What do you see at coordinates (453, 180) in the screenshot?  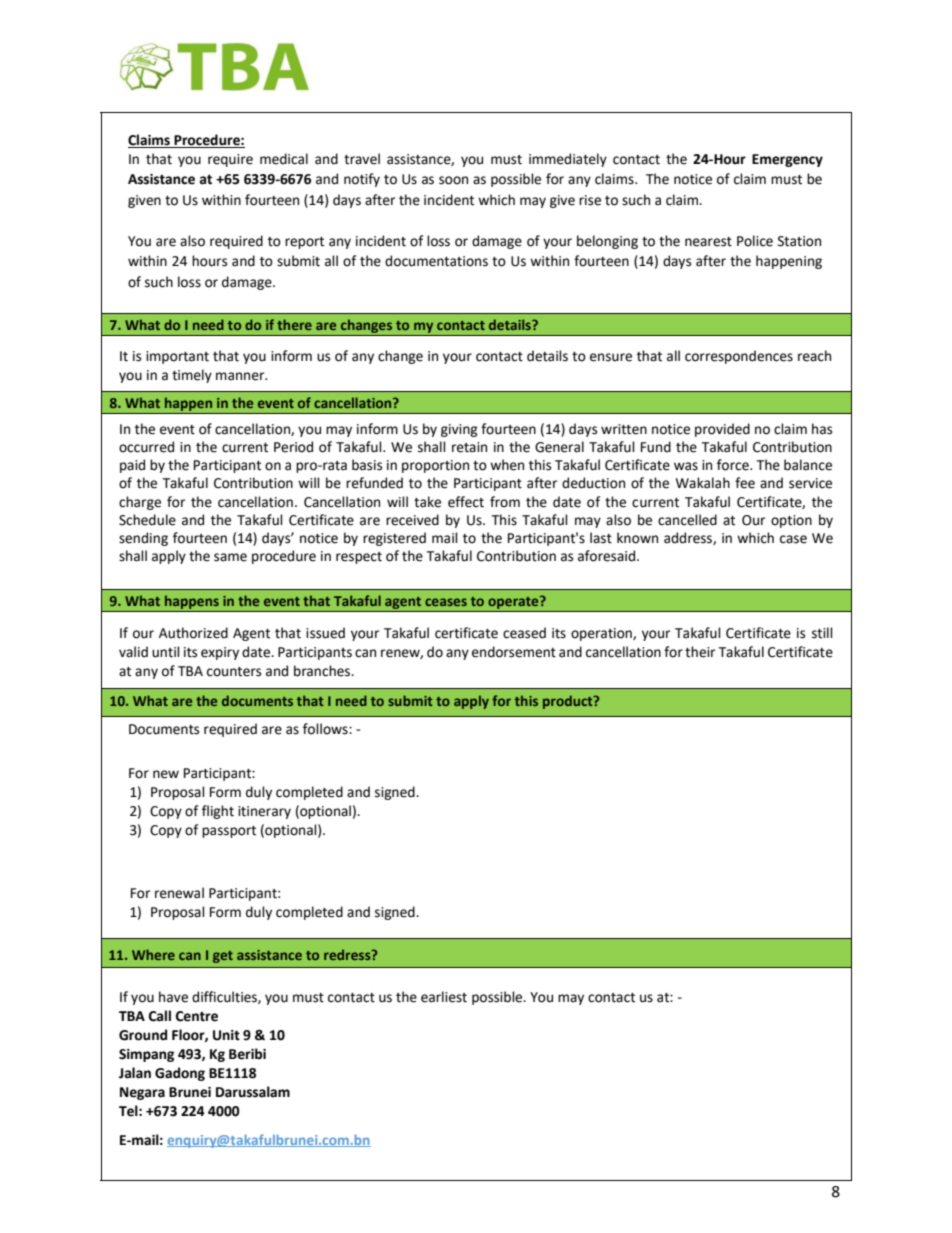 I see `soon` at bounding box center [453, 180].
